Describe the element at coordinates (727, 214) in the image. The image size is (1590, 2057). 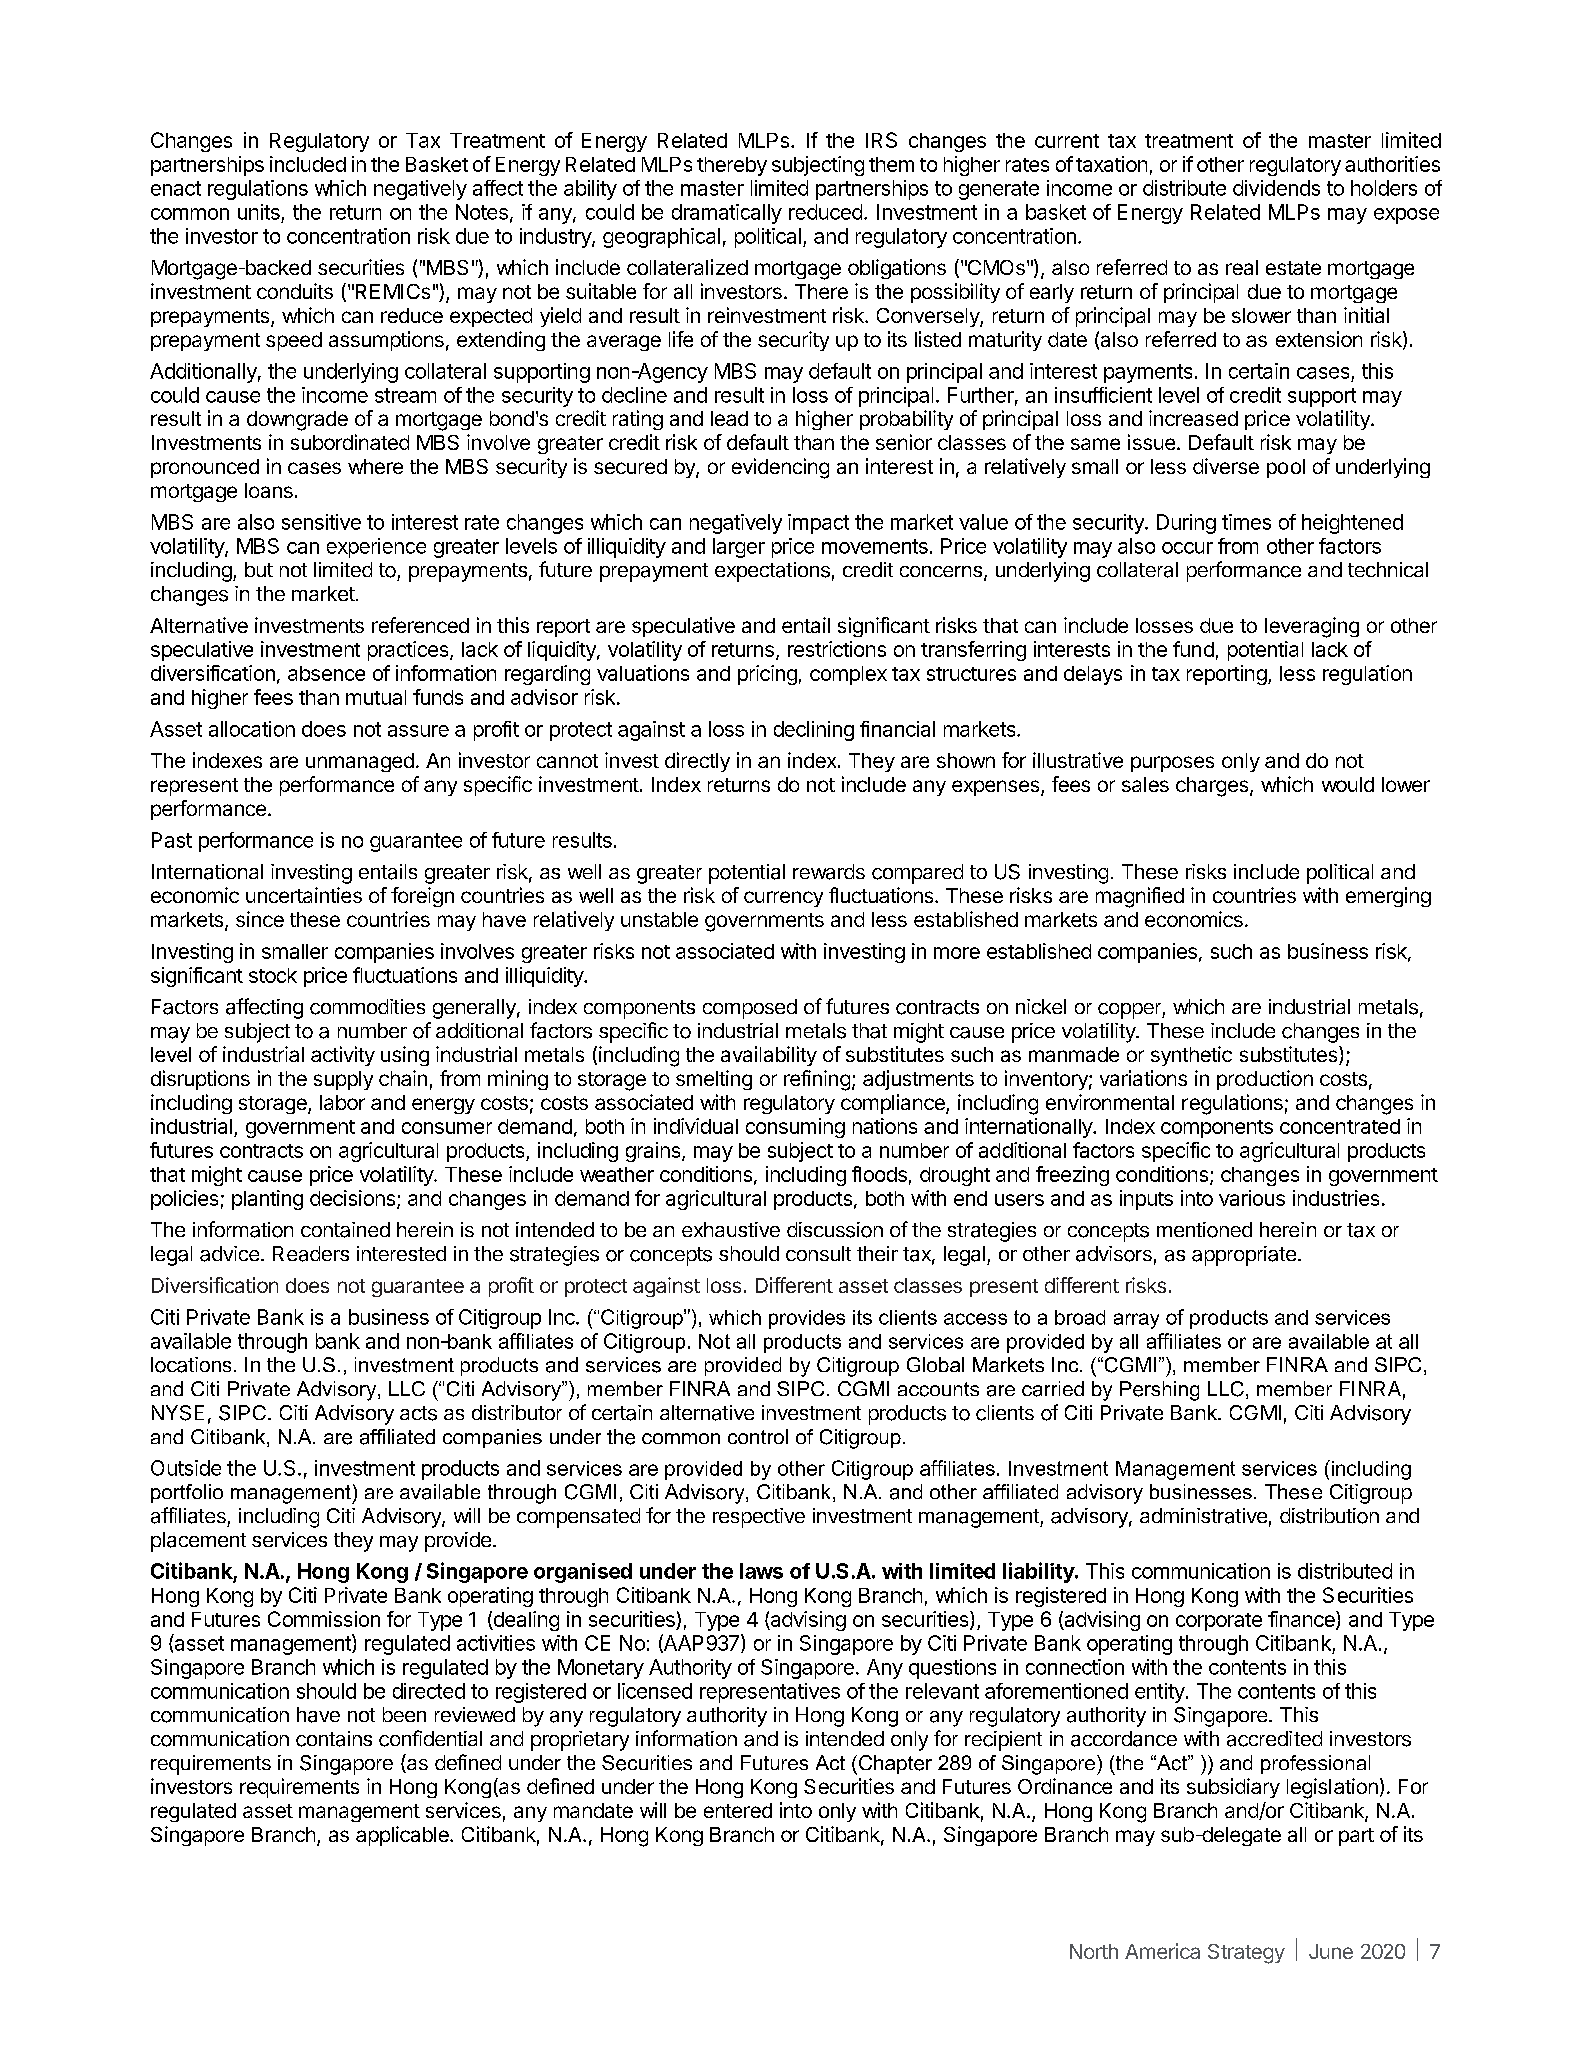
I see `dramatically` at that location.
